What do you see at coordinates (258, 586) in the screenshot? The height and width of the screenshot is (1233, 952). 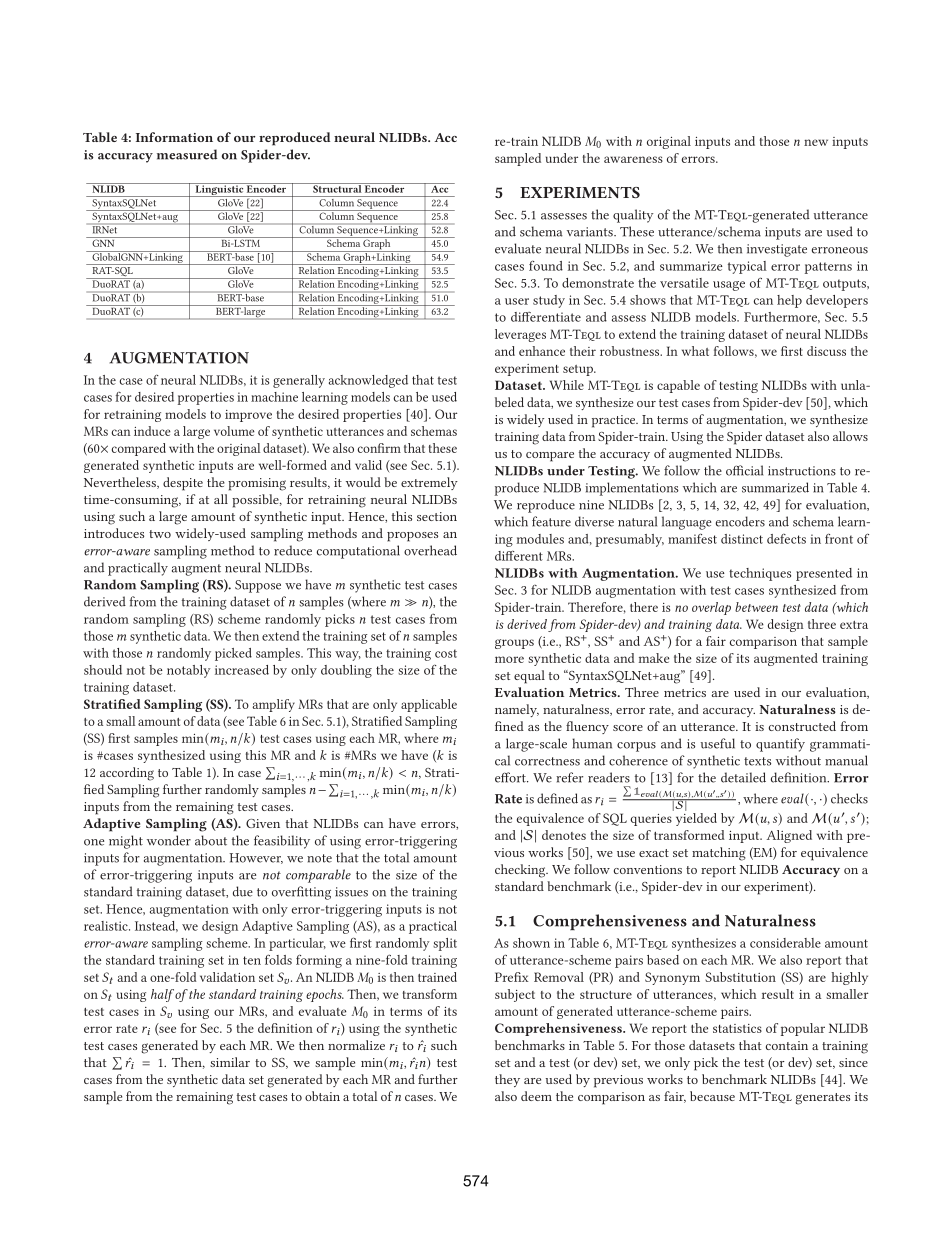 I see `Suppose` at bounding box center [258, 586].
